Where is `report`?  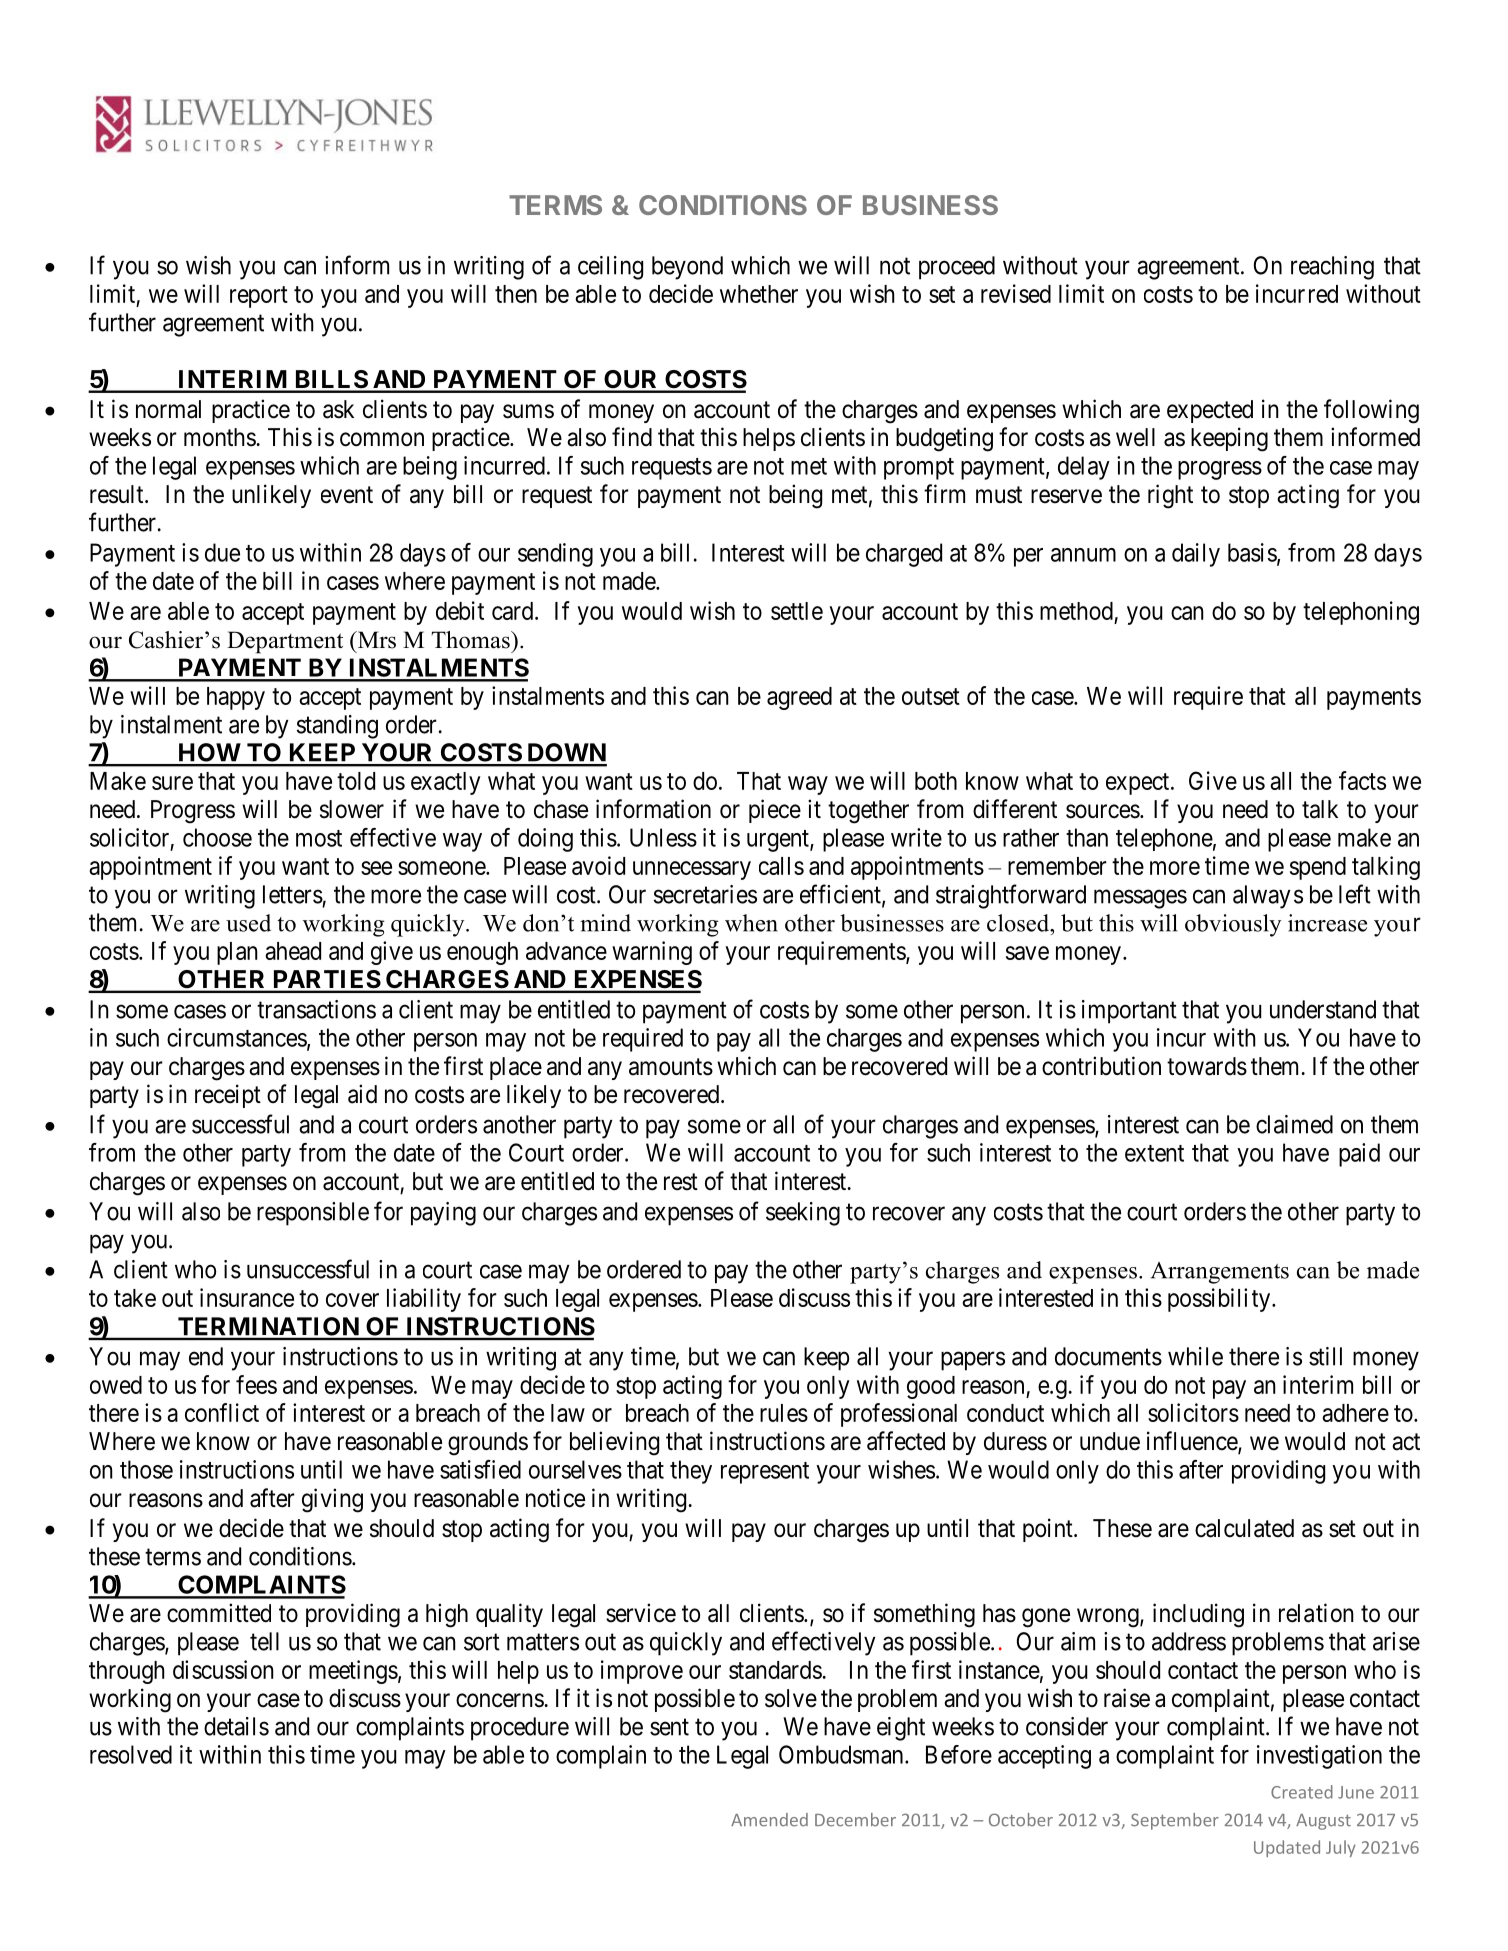 report is located at coordinates (259, 297).
